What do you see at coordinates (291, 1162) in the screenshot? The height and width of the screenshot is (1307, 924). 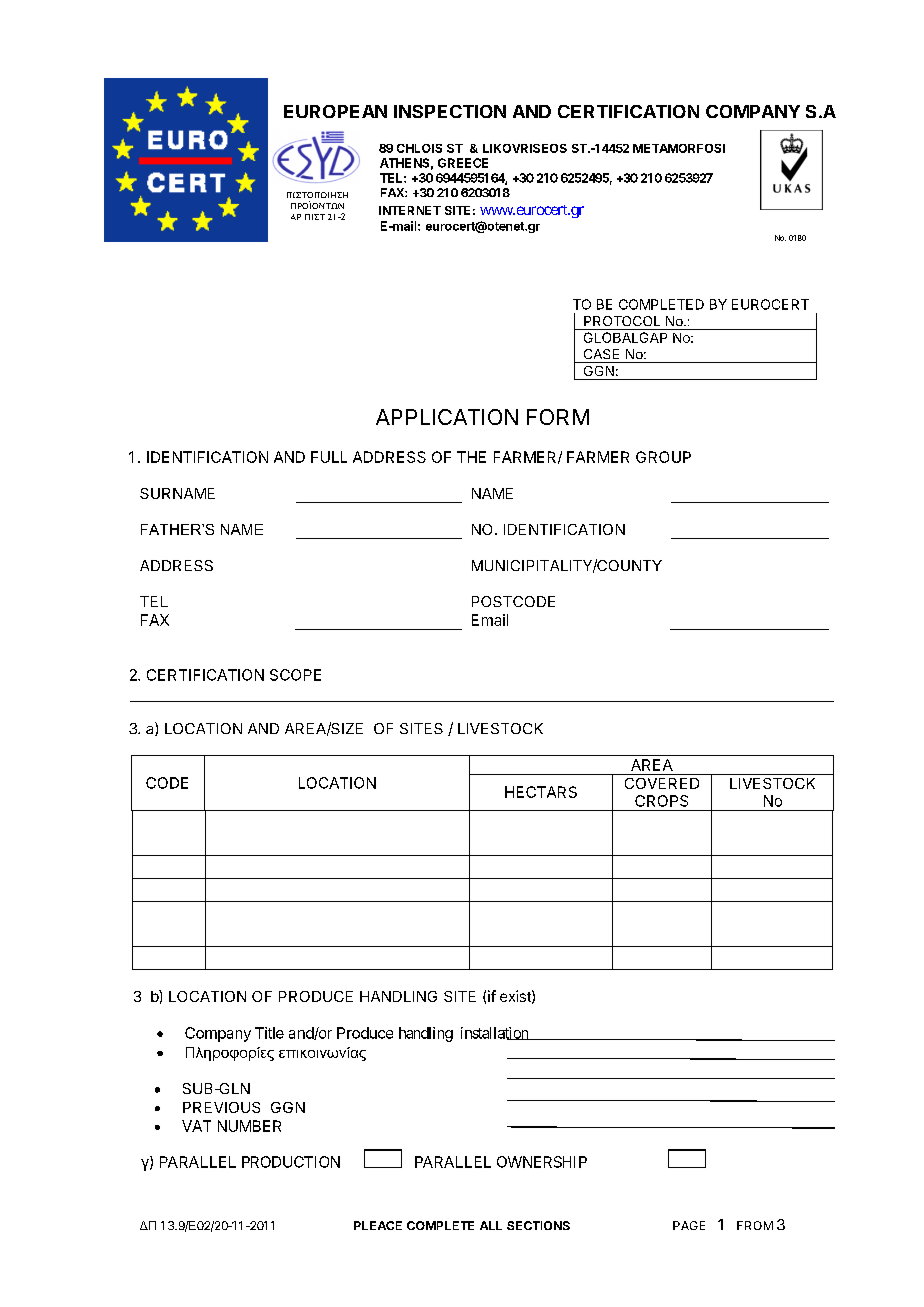 I see `PRODUCTION` at bounding box center [291, 1162].
